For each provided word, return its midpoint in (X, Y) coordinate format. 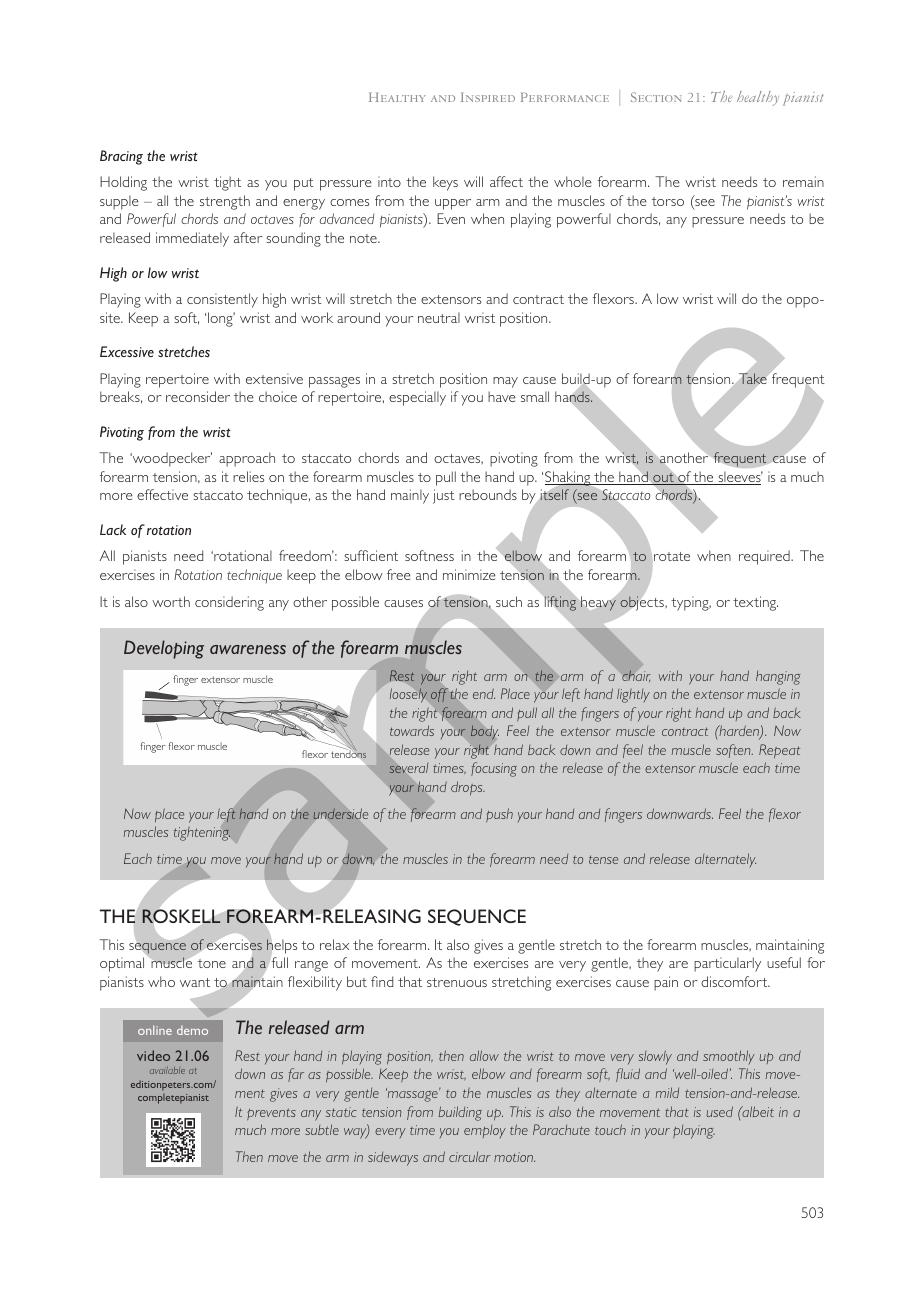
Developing (164, 649)
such (509, 601)
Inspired (488, 97)
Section (656, 97)
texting (755, 603)
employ (485, 1131)
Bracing (121, 157)
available (167, 1070)
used (719, 1111)
